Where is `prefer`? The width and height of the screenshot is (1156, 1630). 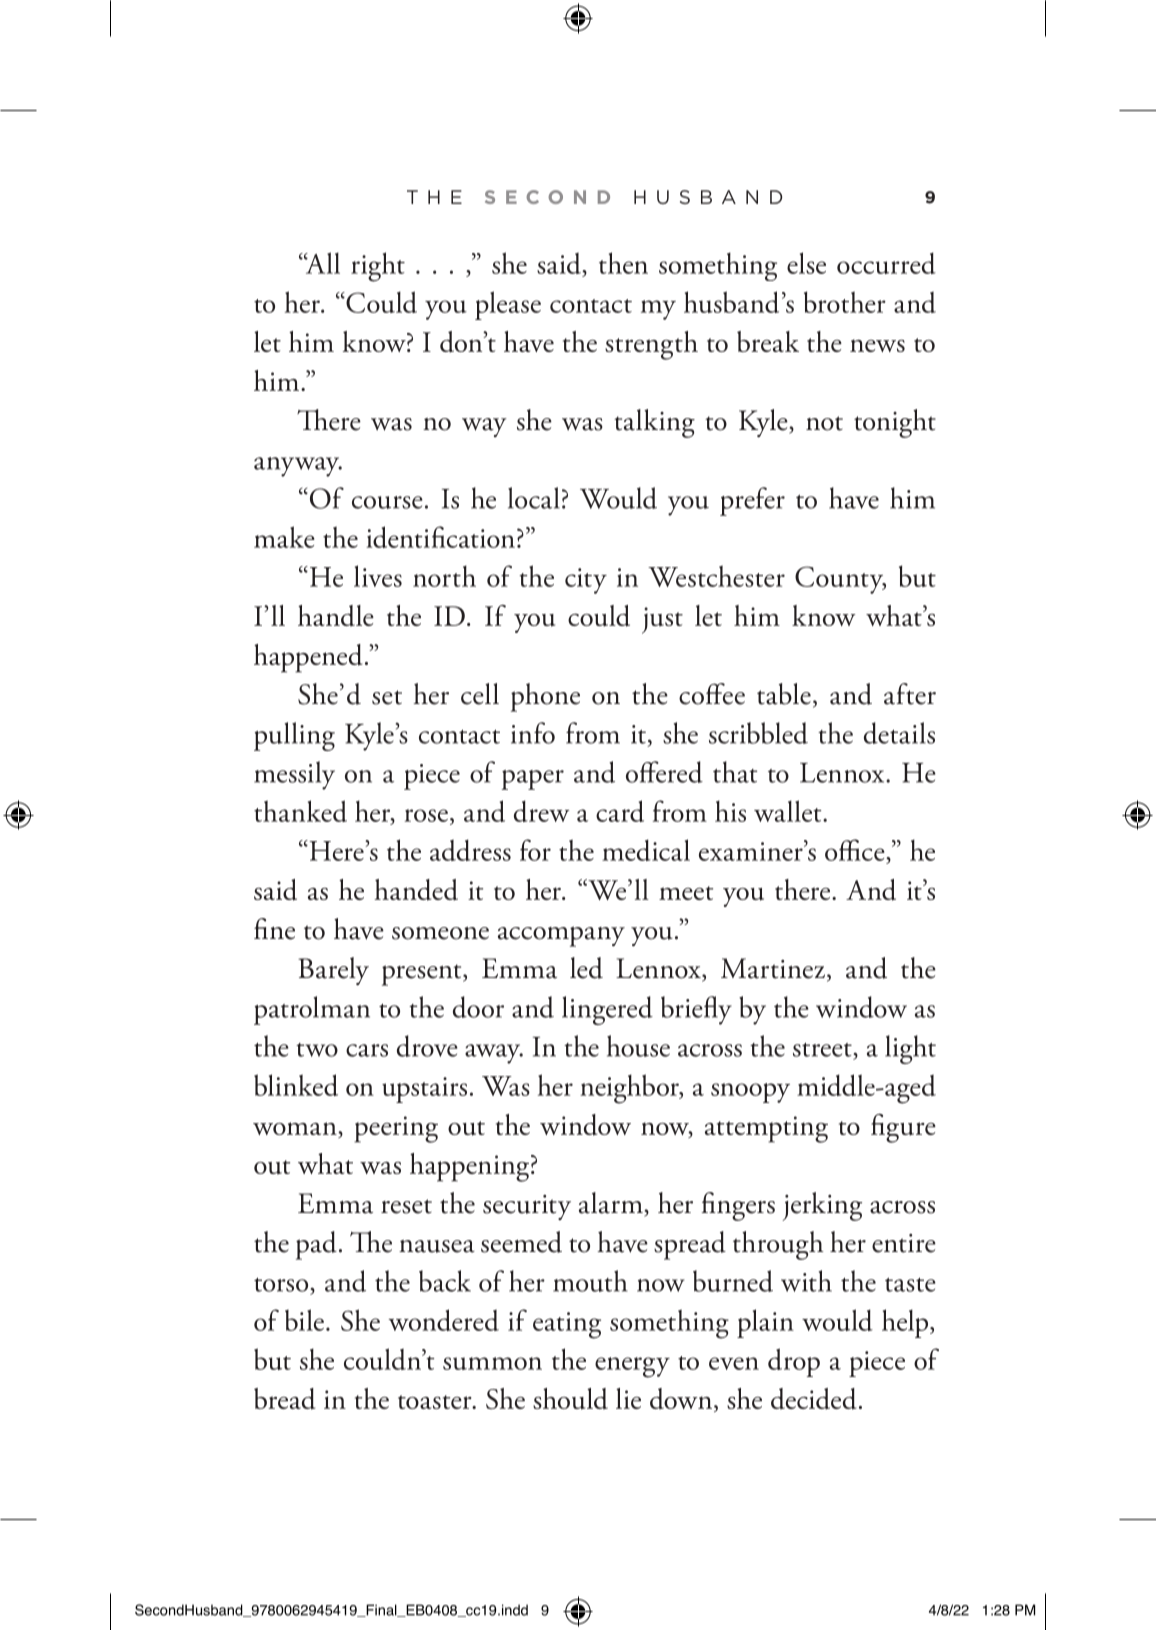
prefer is located at coordinates (752, 501).
